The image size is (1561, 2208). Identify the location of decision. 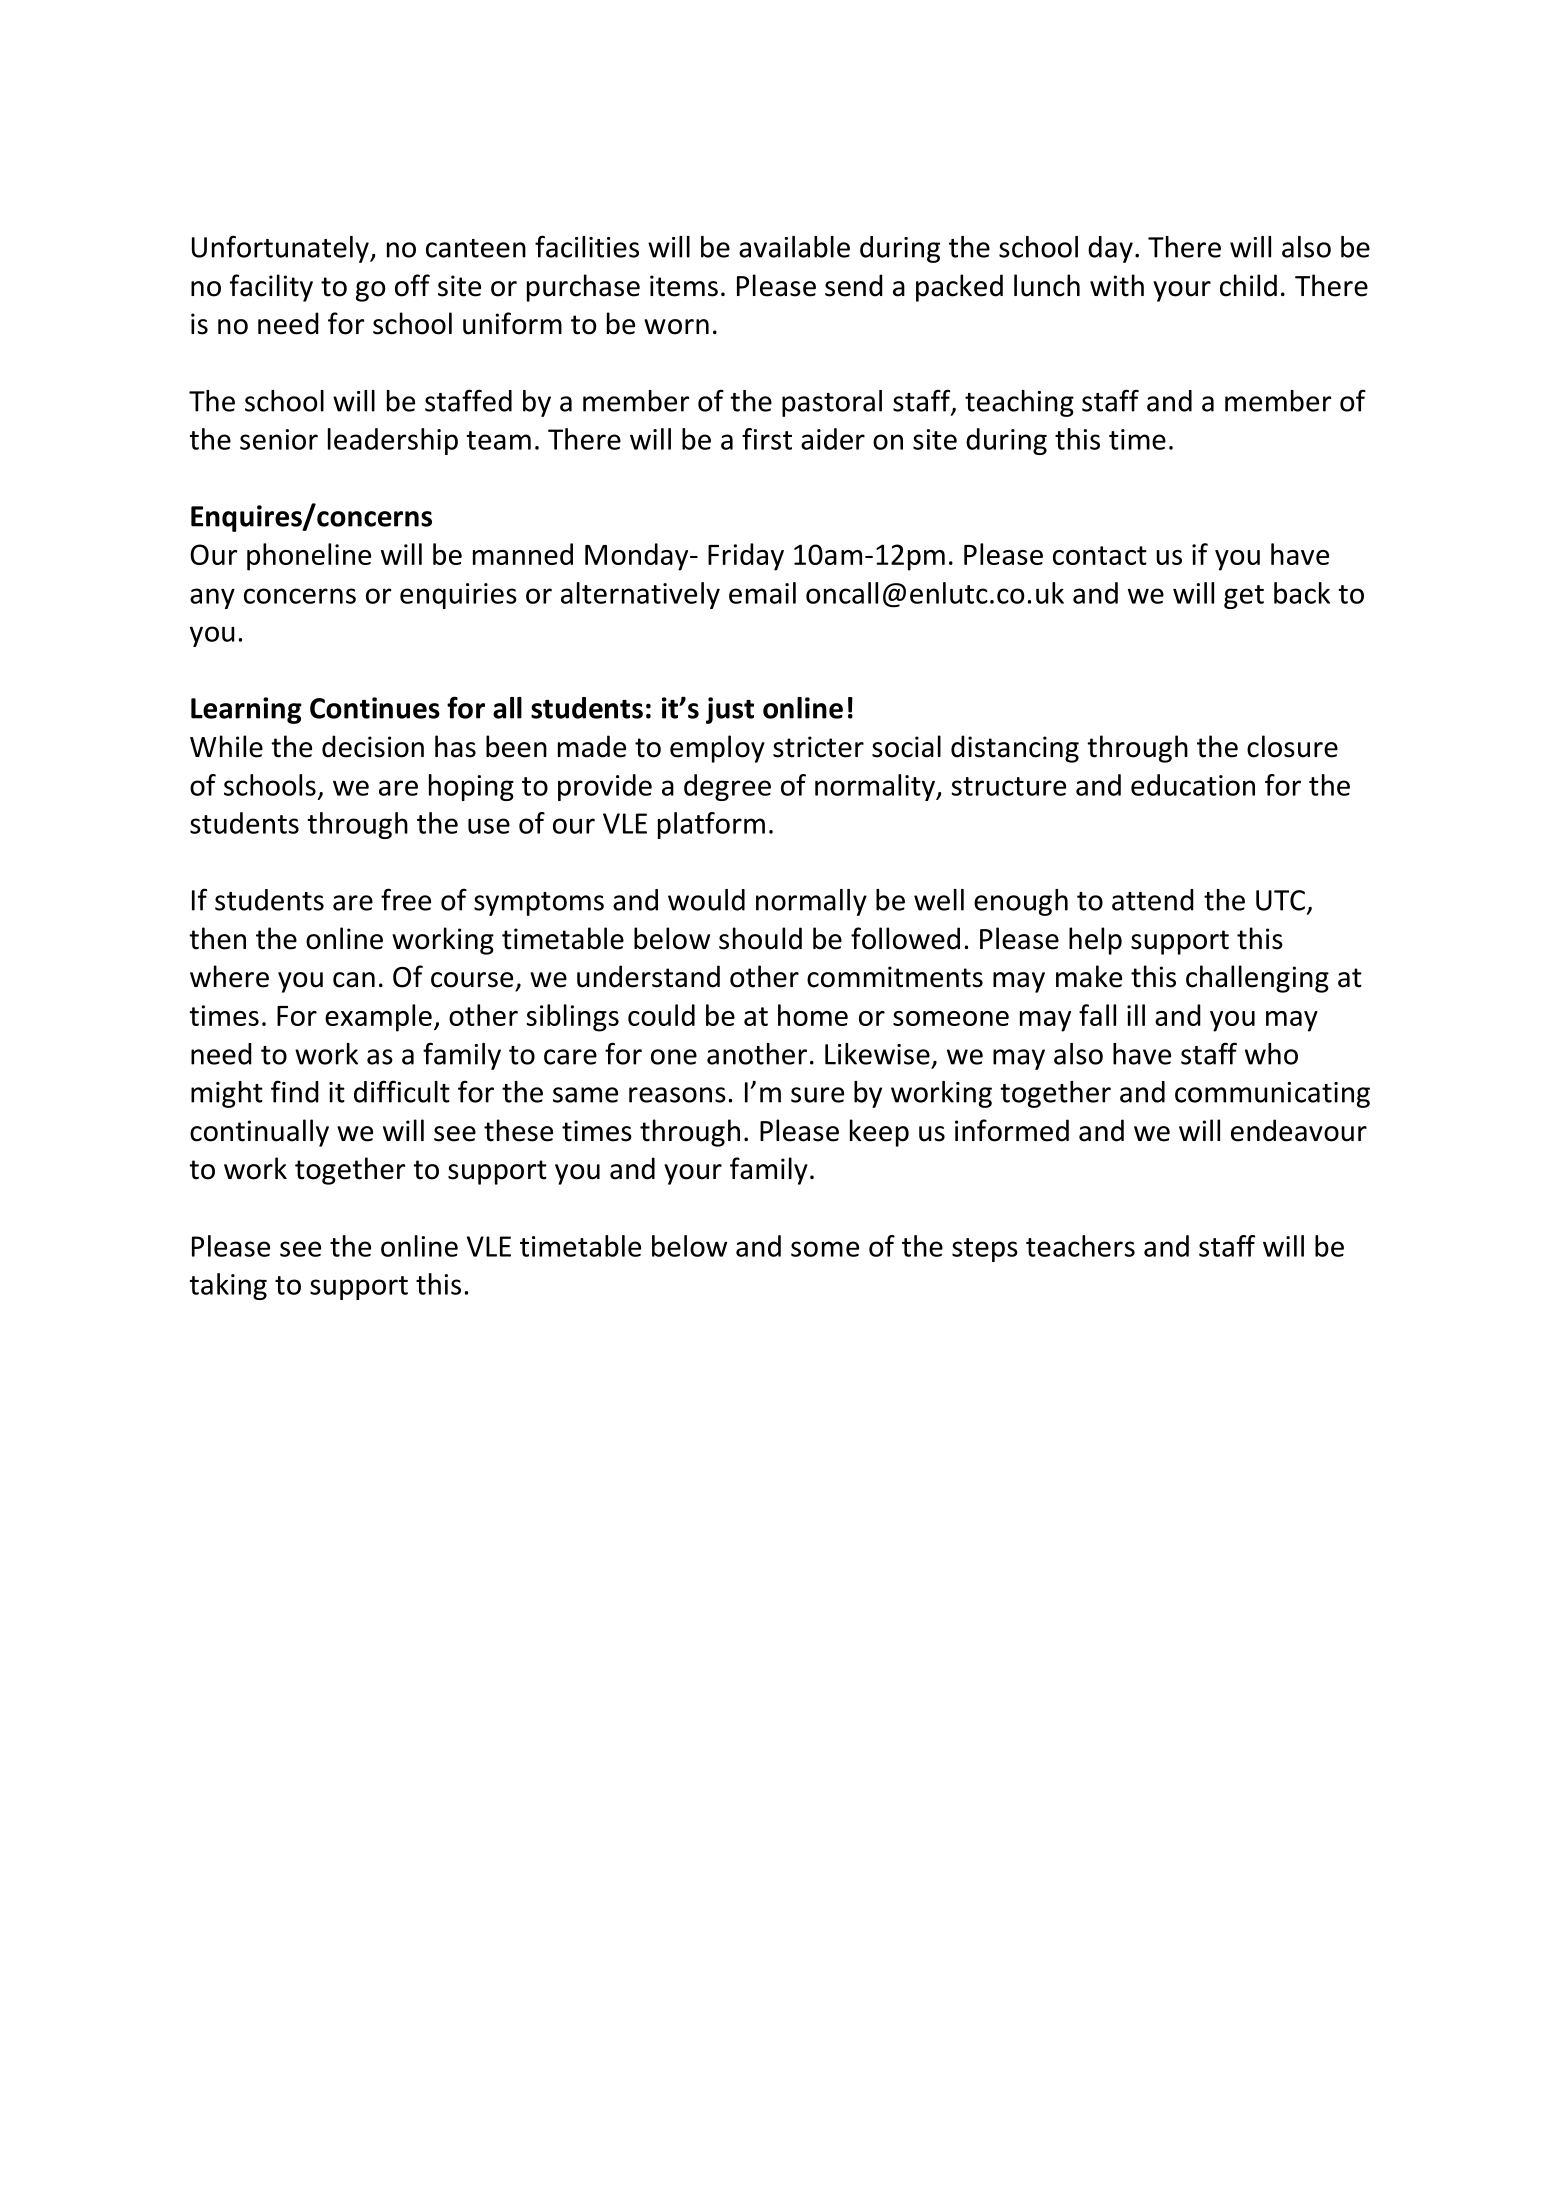
(373, 746).
